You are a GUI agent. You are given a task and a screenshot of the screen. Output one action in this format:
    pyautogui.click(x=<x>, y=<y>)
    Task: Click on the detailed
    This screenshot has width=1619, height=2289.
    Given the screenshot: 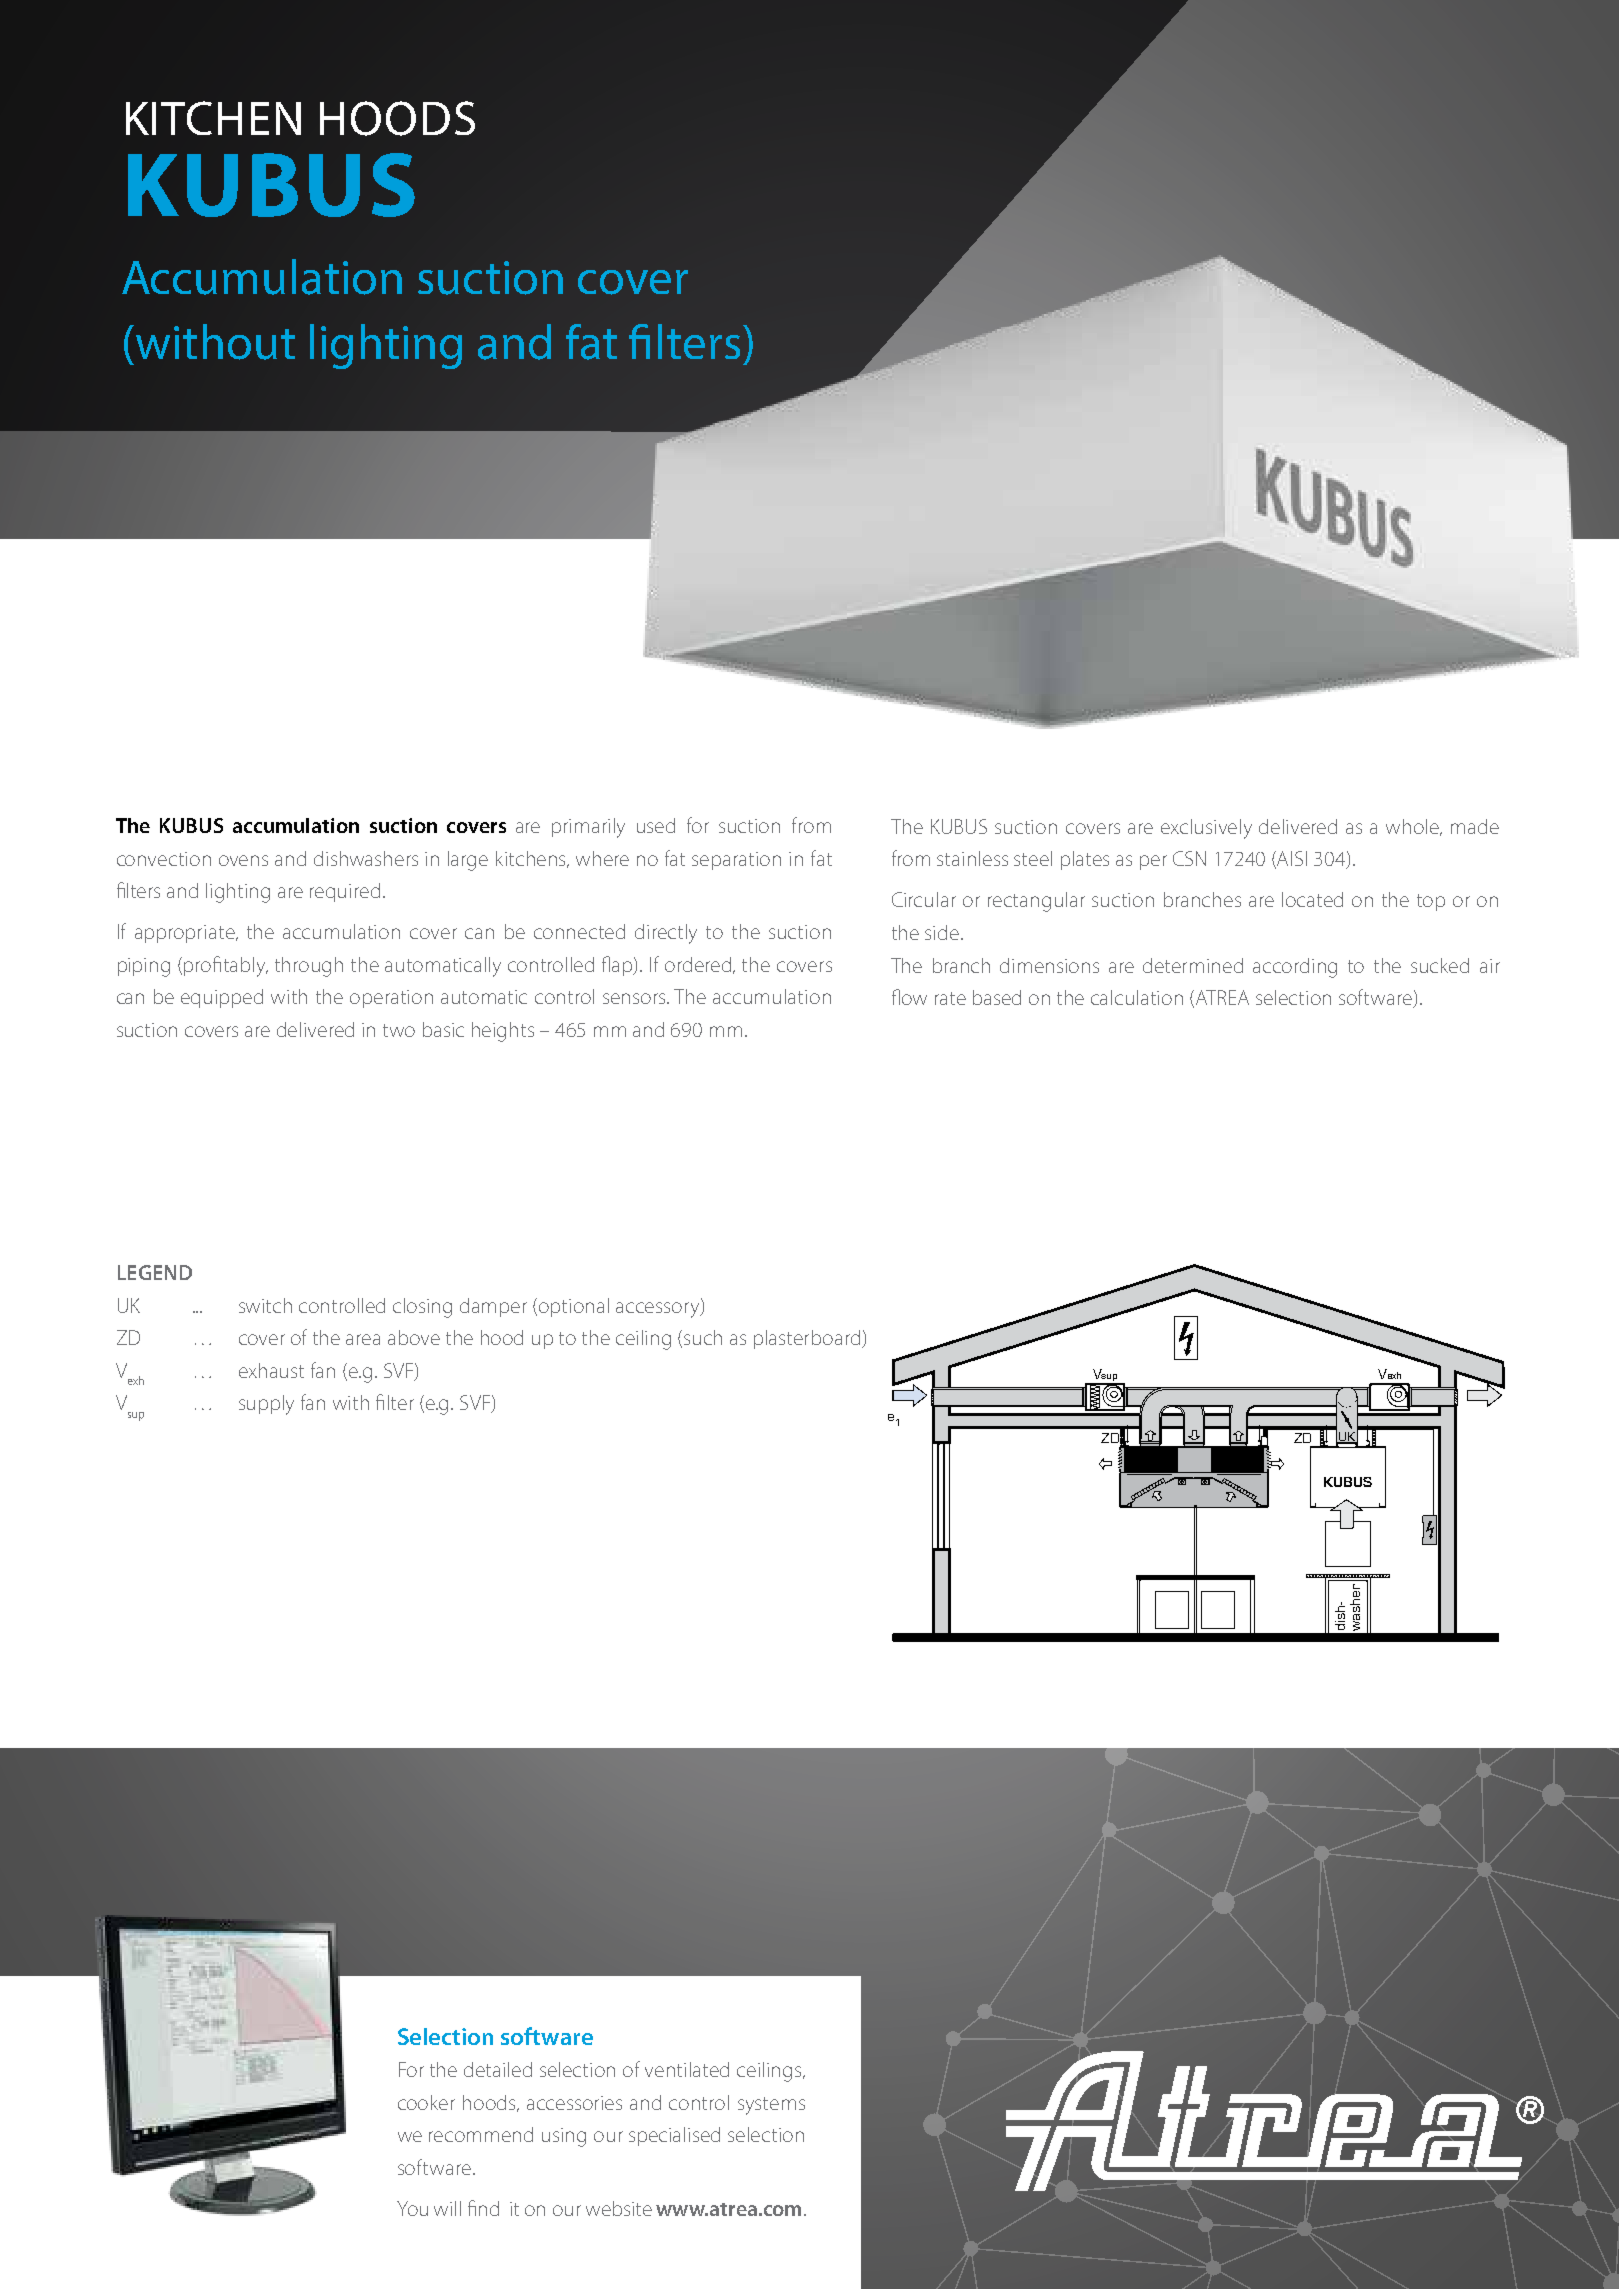 What is the action you would take?
    pyautogui.click(x=498, y=2069)
